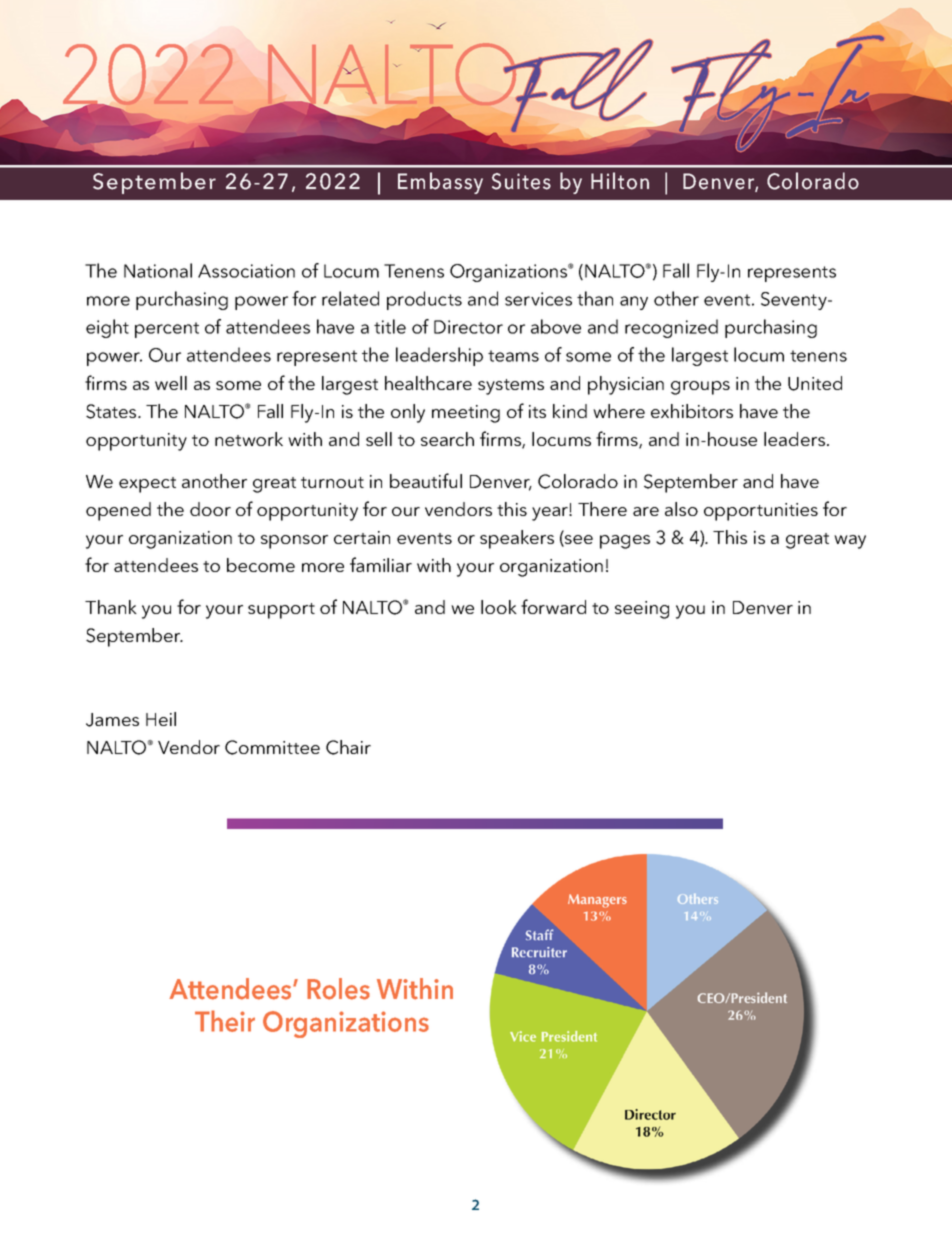 This screenshot has width=952, height=1233. I want to click on Roles, so click(338, 989).
